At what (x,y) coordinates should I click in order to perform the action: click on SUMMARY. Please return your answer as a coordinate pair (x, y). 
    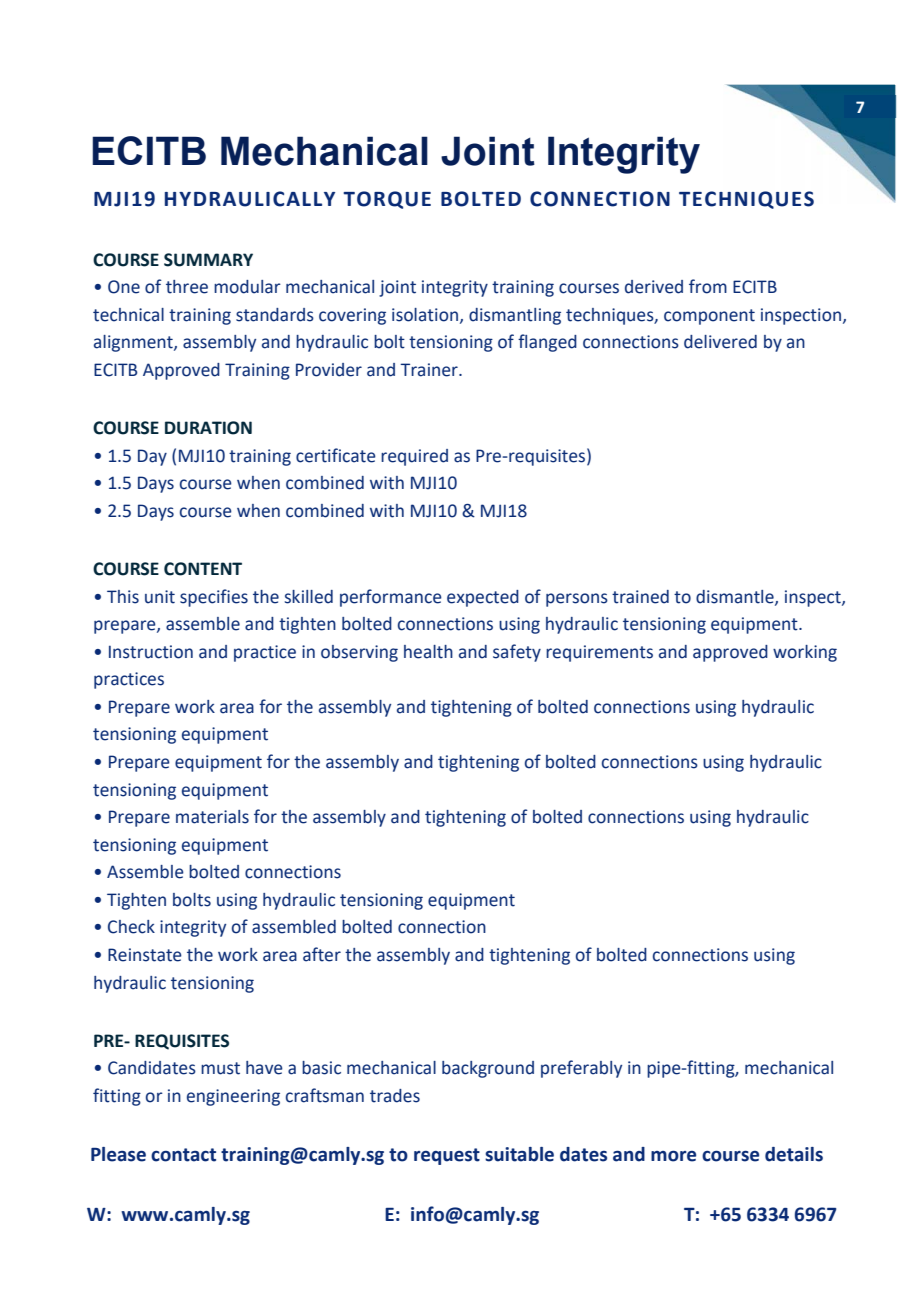
    Looking at the image, I should click on (208, 260).
